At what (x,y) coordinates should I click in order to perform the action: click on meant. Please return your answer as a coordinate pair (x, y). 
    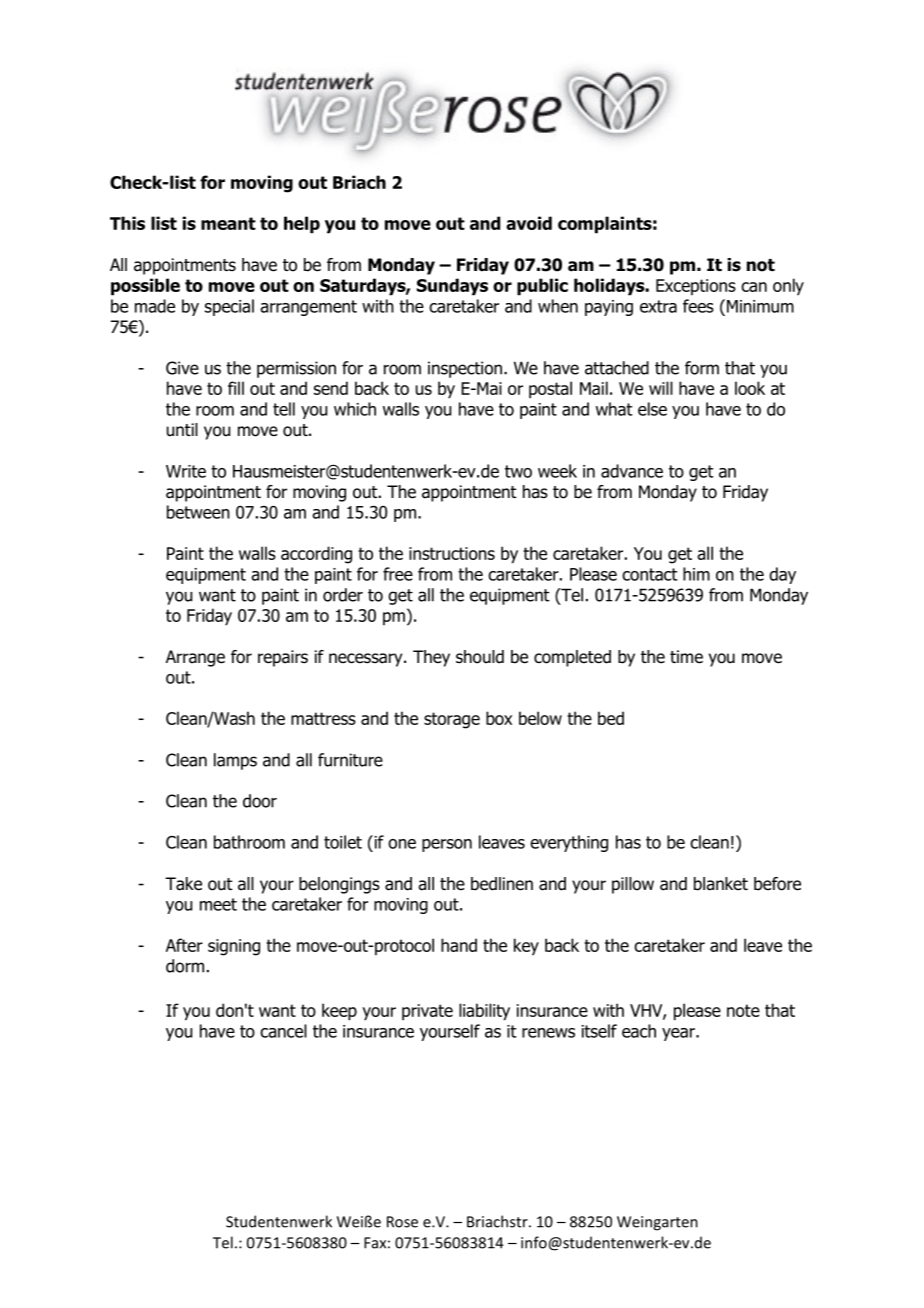
    Looking at the image, I should click on (228, 223).
